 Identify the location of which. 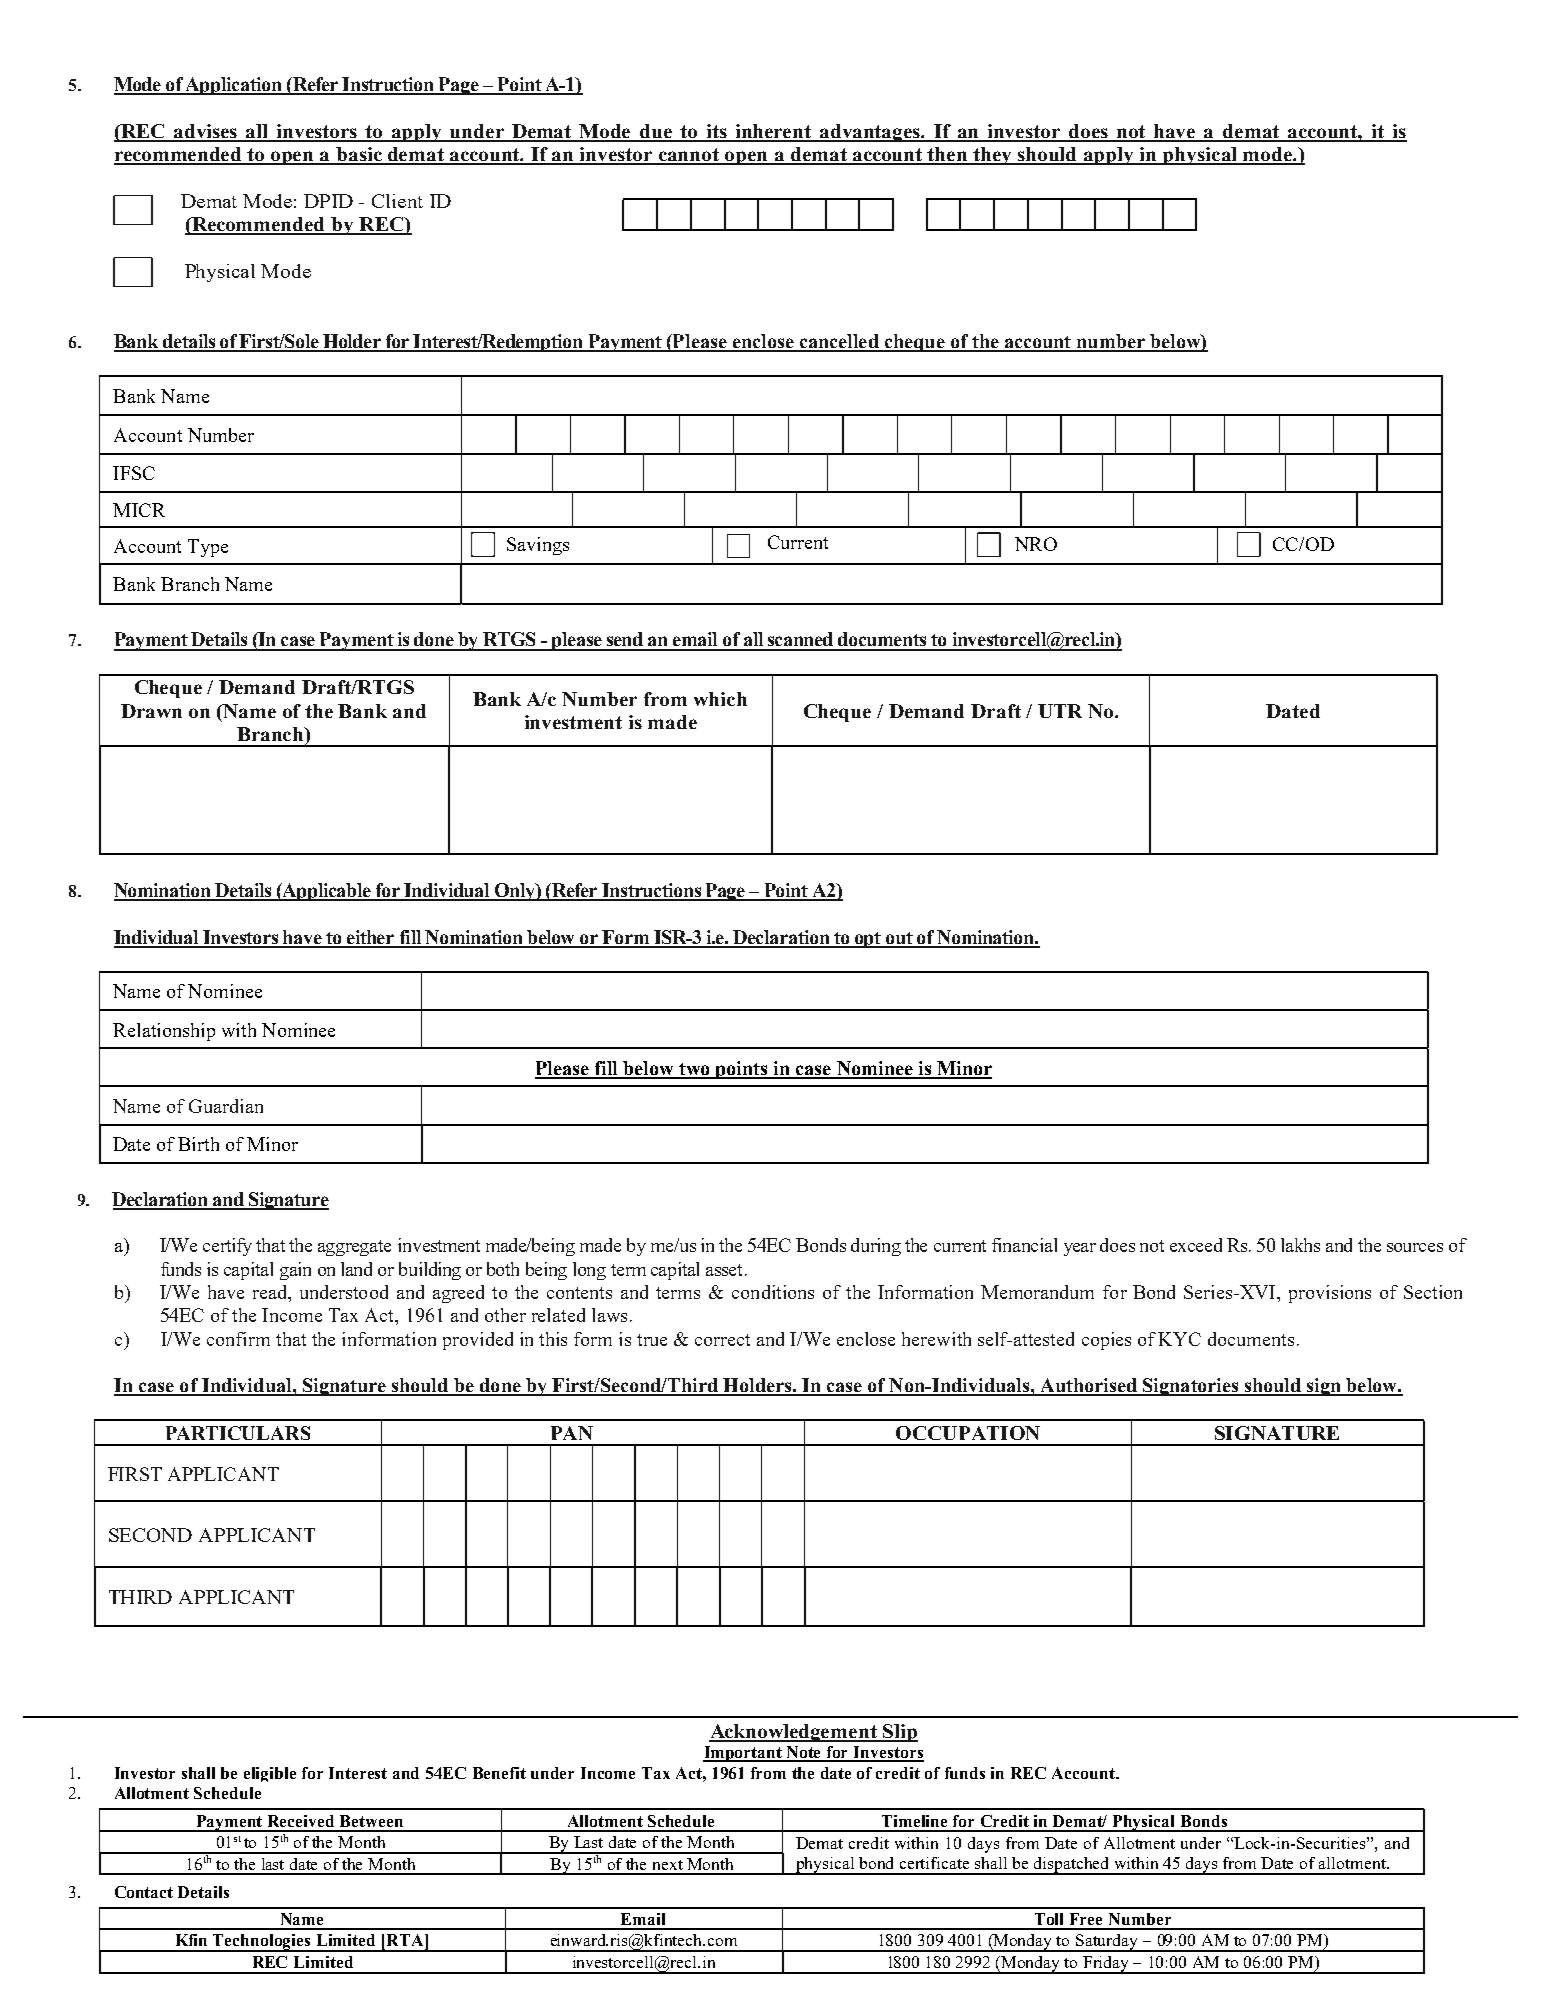
(720, 699).
